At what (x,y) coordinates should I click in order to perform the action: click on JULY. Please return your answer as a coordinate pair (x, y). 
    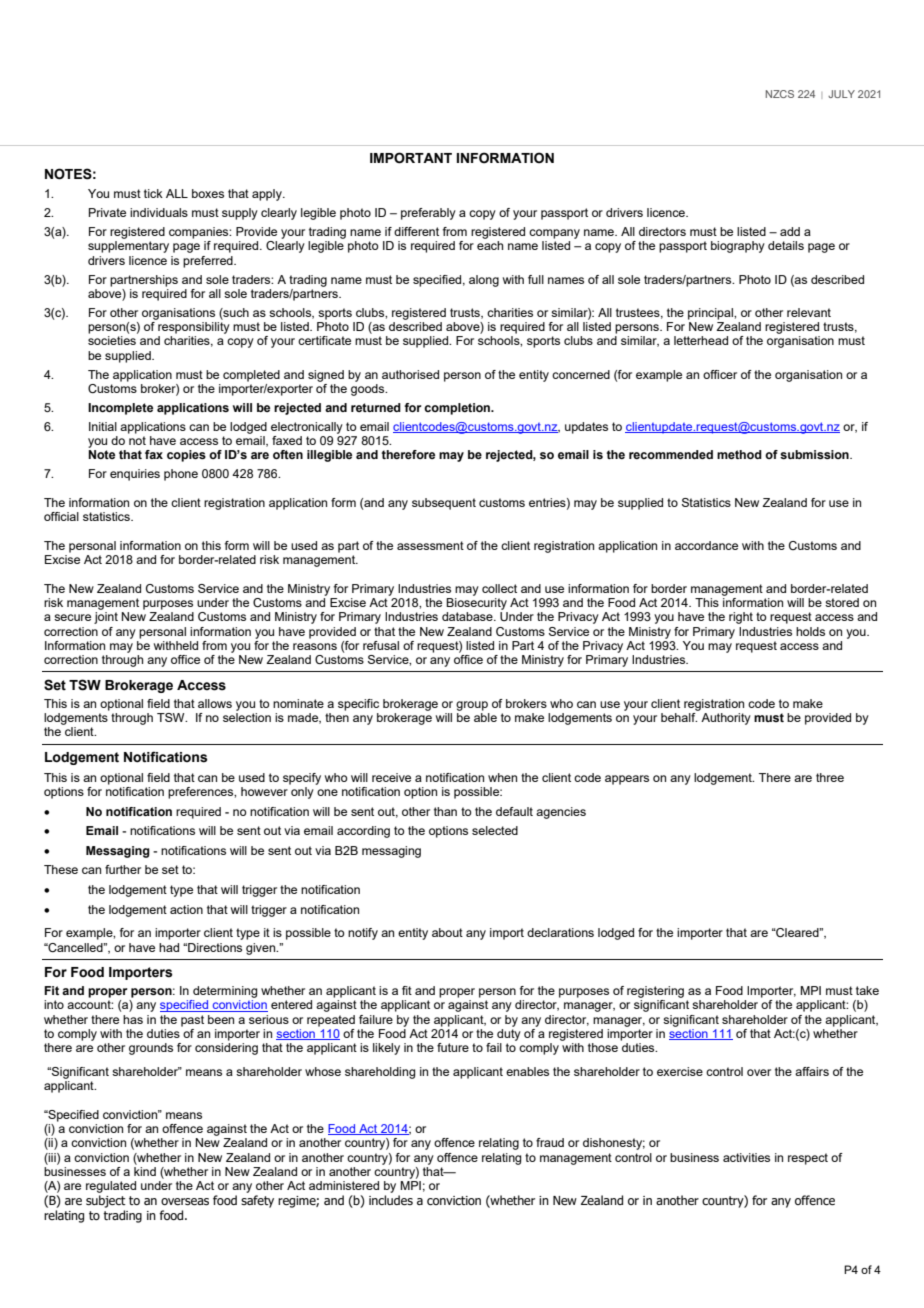
    Looking at the image, I should click on (841, 94).
